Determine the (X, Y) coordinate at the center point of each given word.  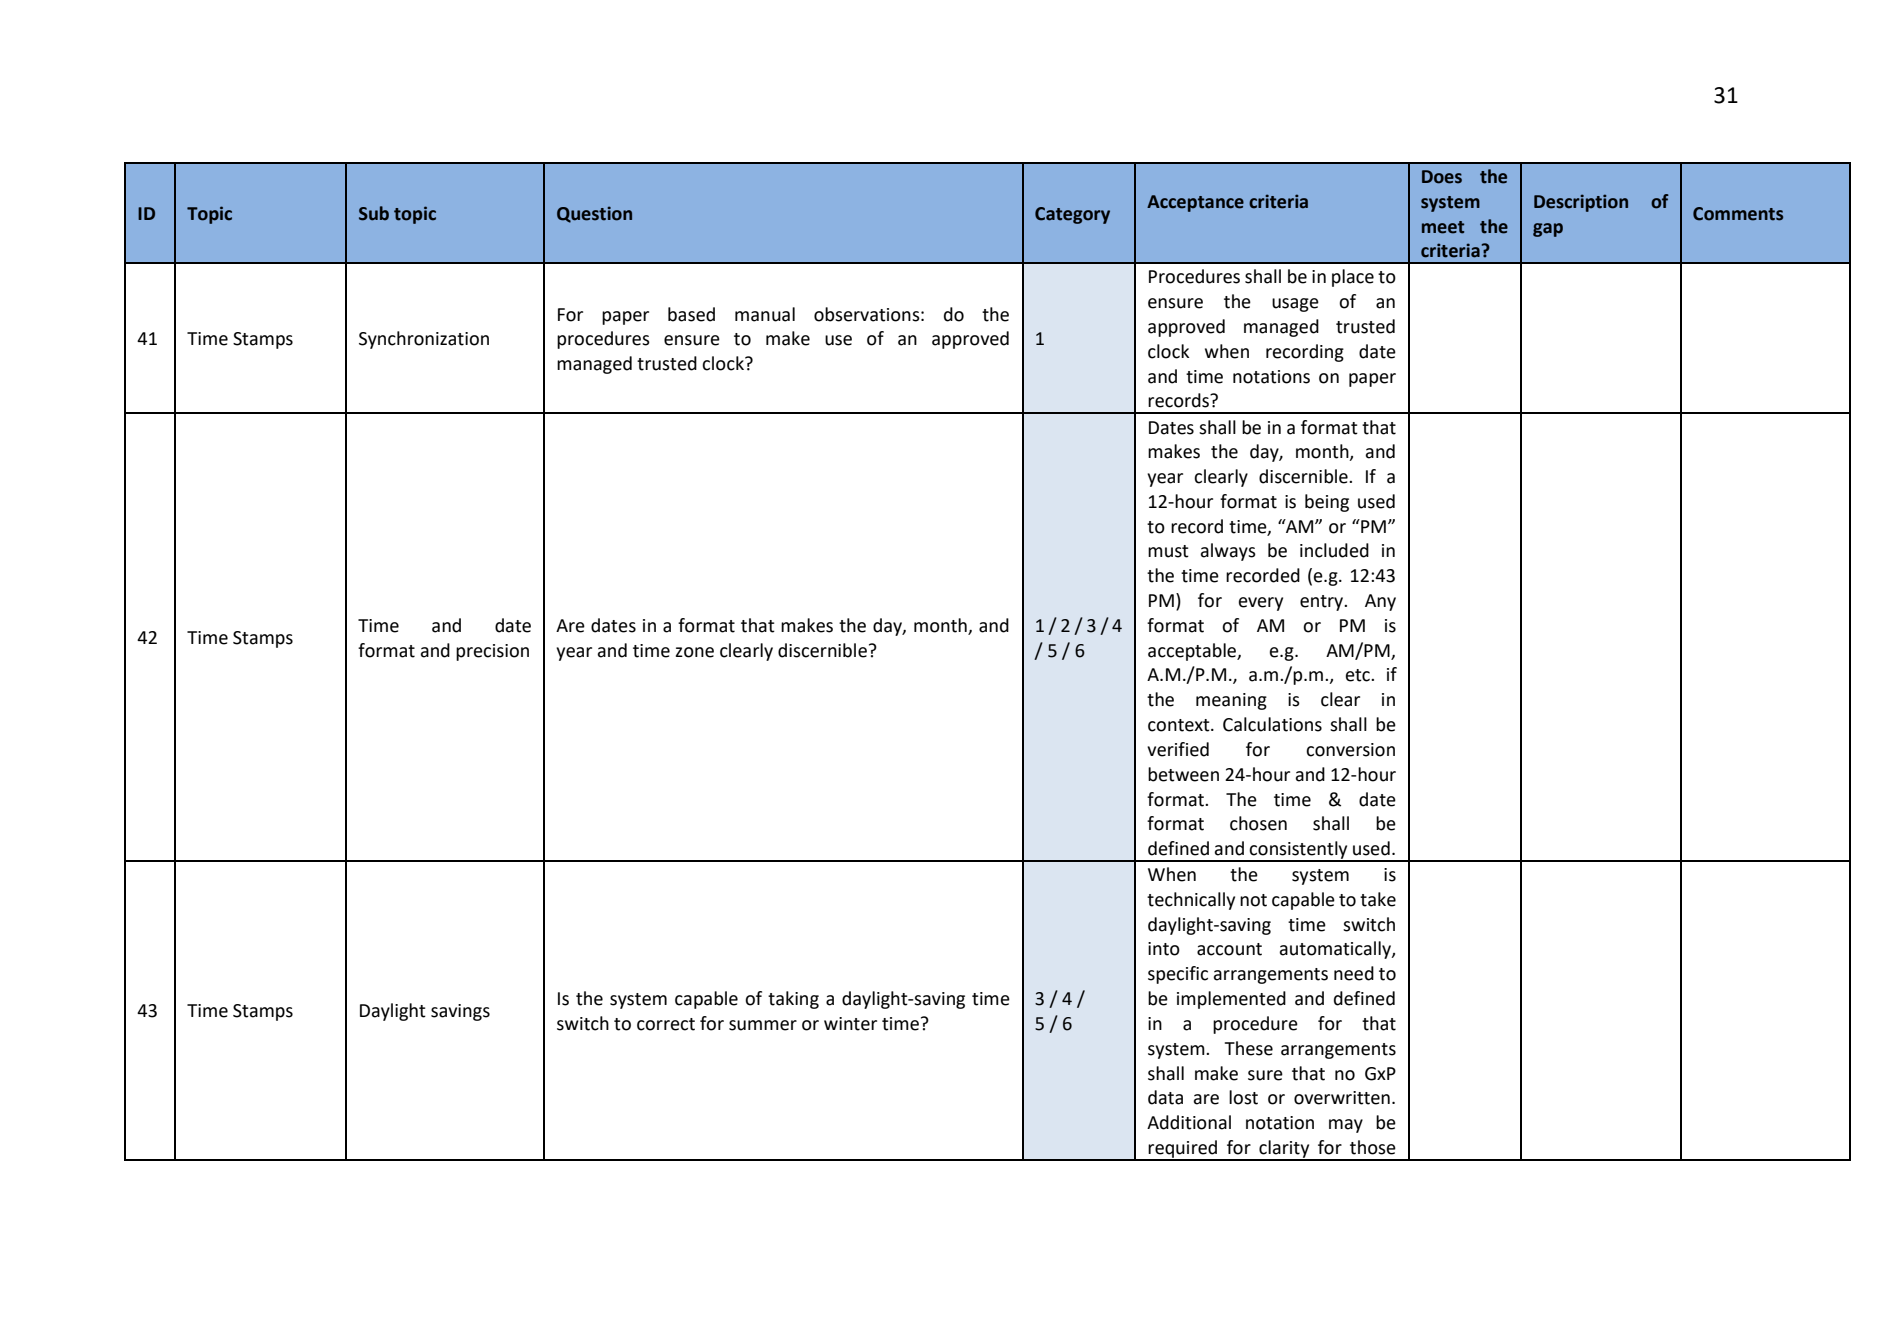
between (1183, 774)
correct (666, 1024)
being (1327, 503)
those (1373, 1147)
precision (492, 652)
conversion (1350, 750)
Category (1072, 215)
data (1165, 1097)
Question (594, 214)
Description (1581, 203)
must (1168, 551)
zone (695, 652)
